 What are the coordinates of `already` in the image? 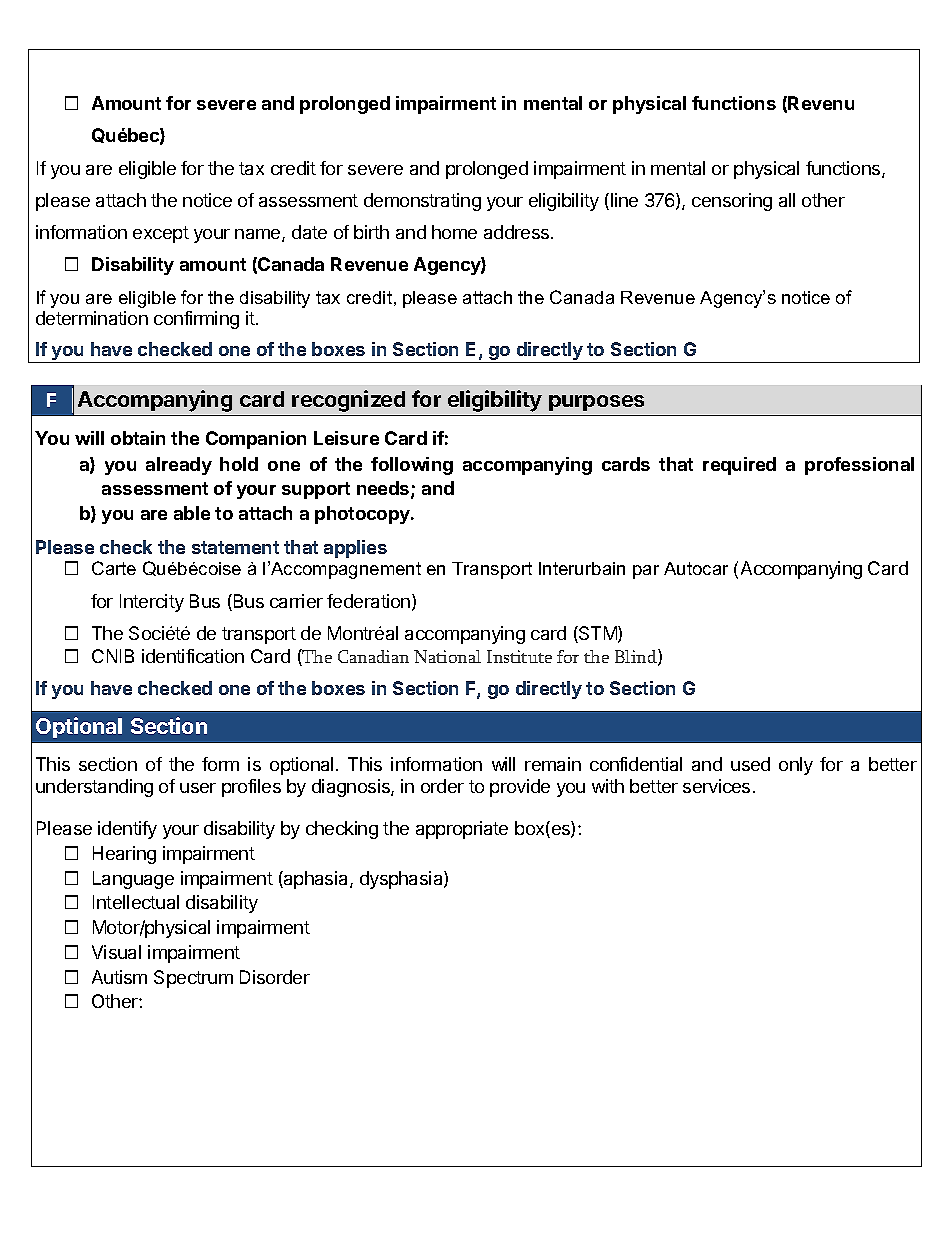 It's located at (179, 466).
